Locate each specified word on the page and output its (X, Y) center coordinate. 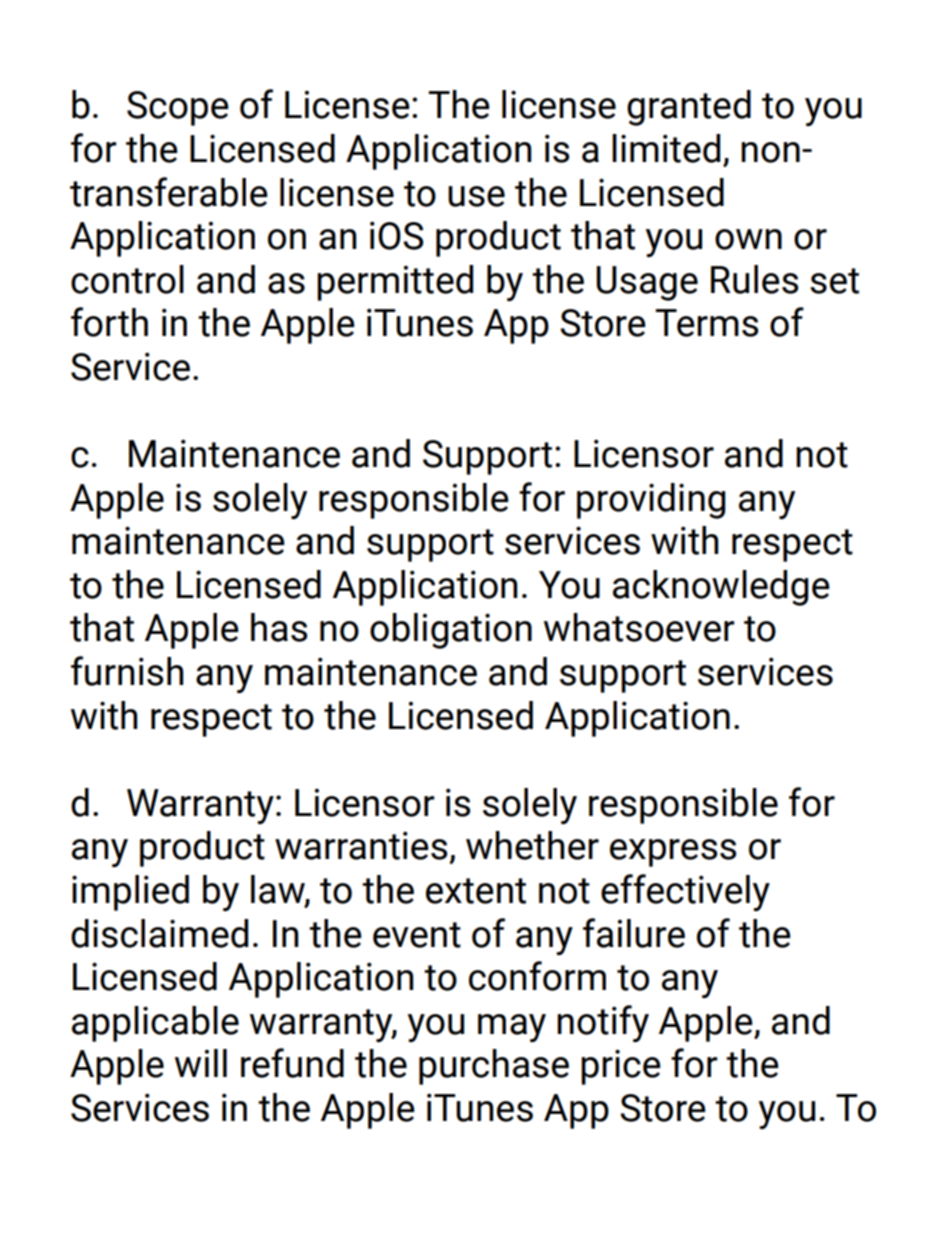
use (476, 196)
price (621, 1067)
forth (109, 322)
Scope (178, 108)
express (673, 853)
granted (689, 108)
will (201, 1063)
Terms (706, 323)
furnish (127, 671)
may (512, 1028)
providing (651, 501)
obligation (451, 631)
